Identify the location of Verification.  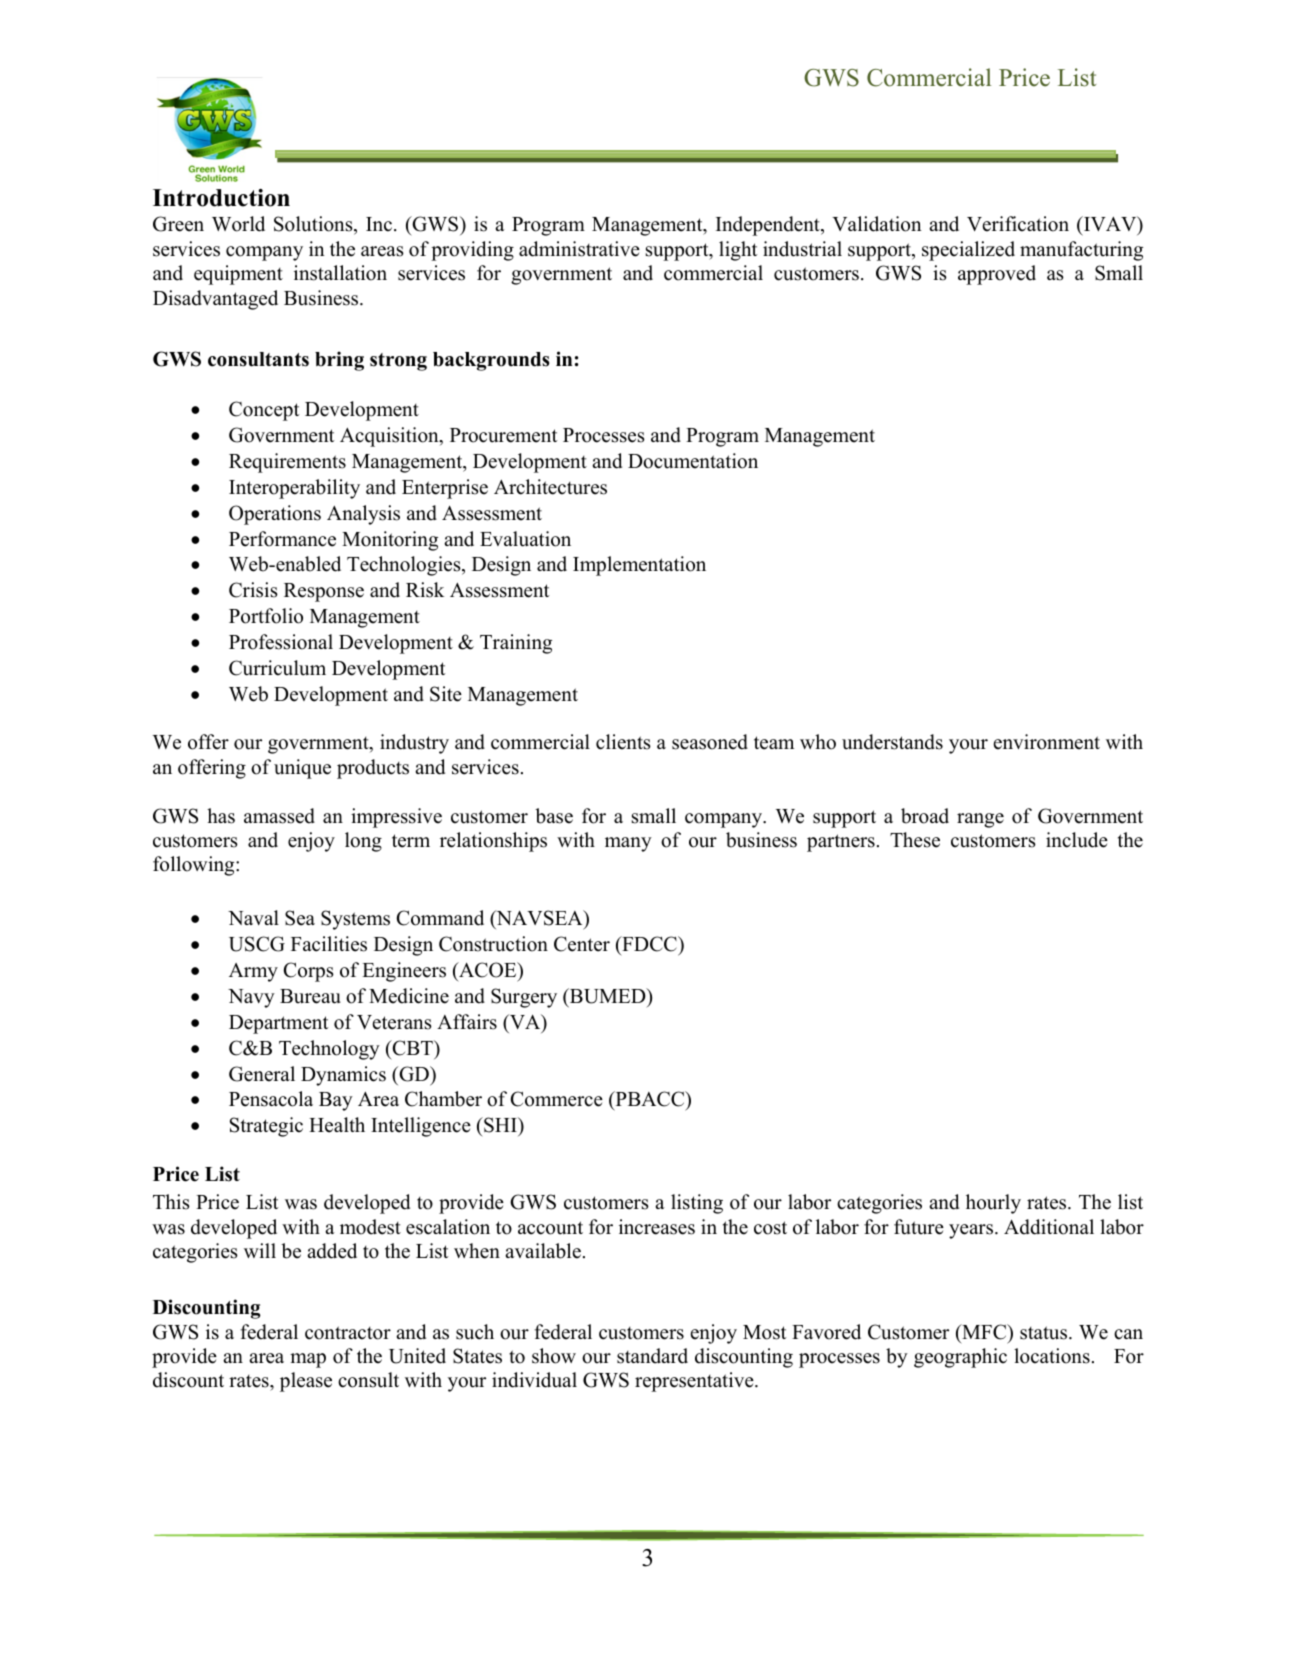
(1018, 224).
